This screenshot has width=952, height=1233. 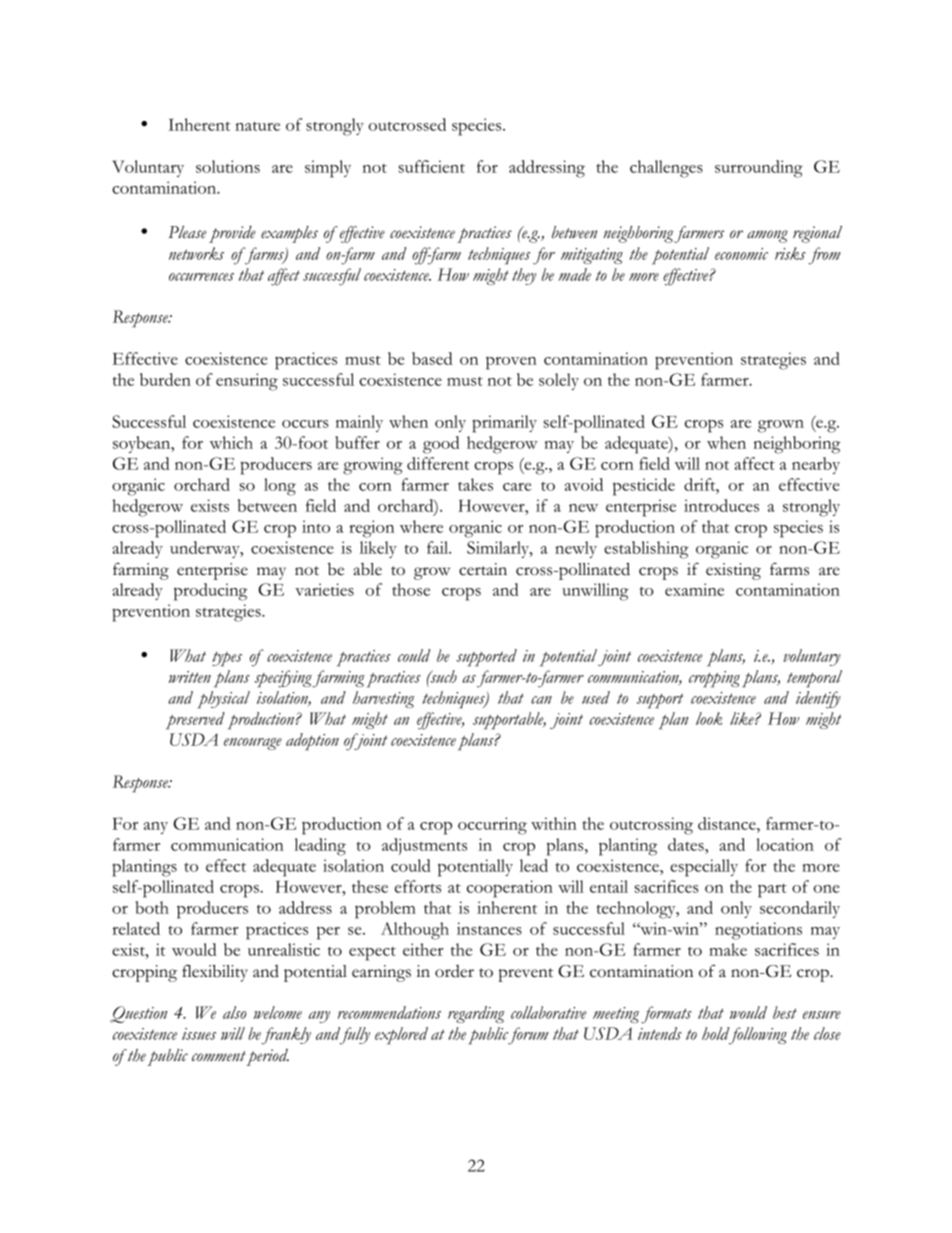 I want to click on surrounding, so click(x=759, y=169).
